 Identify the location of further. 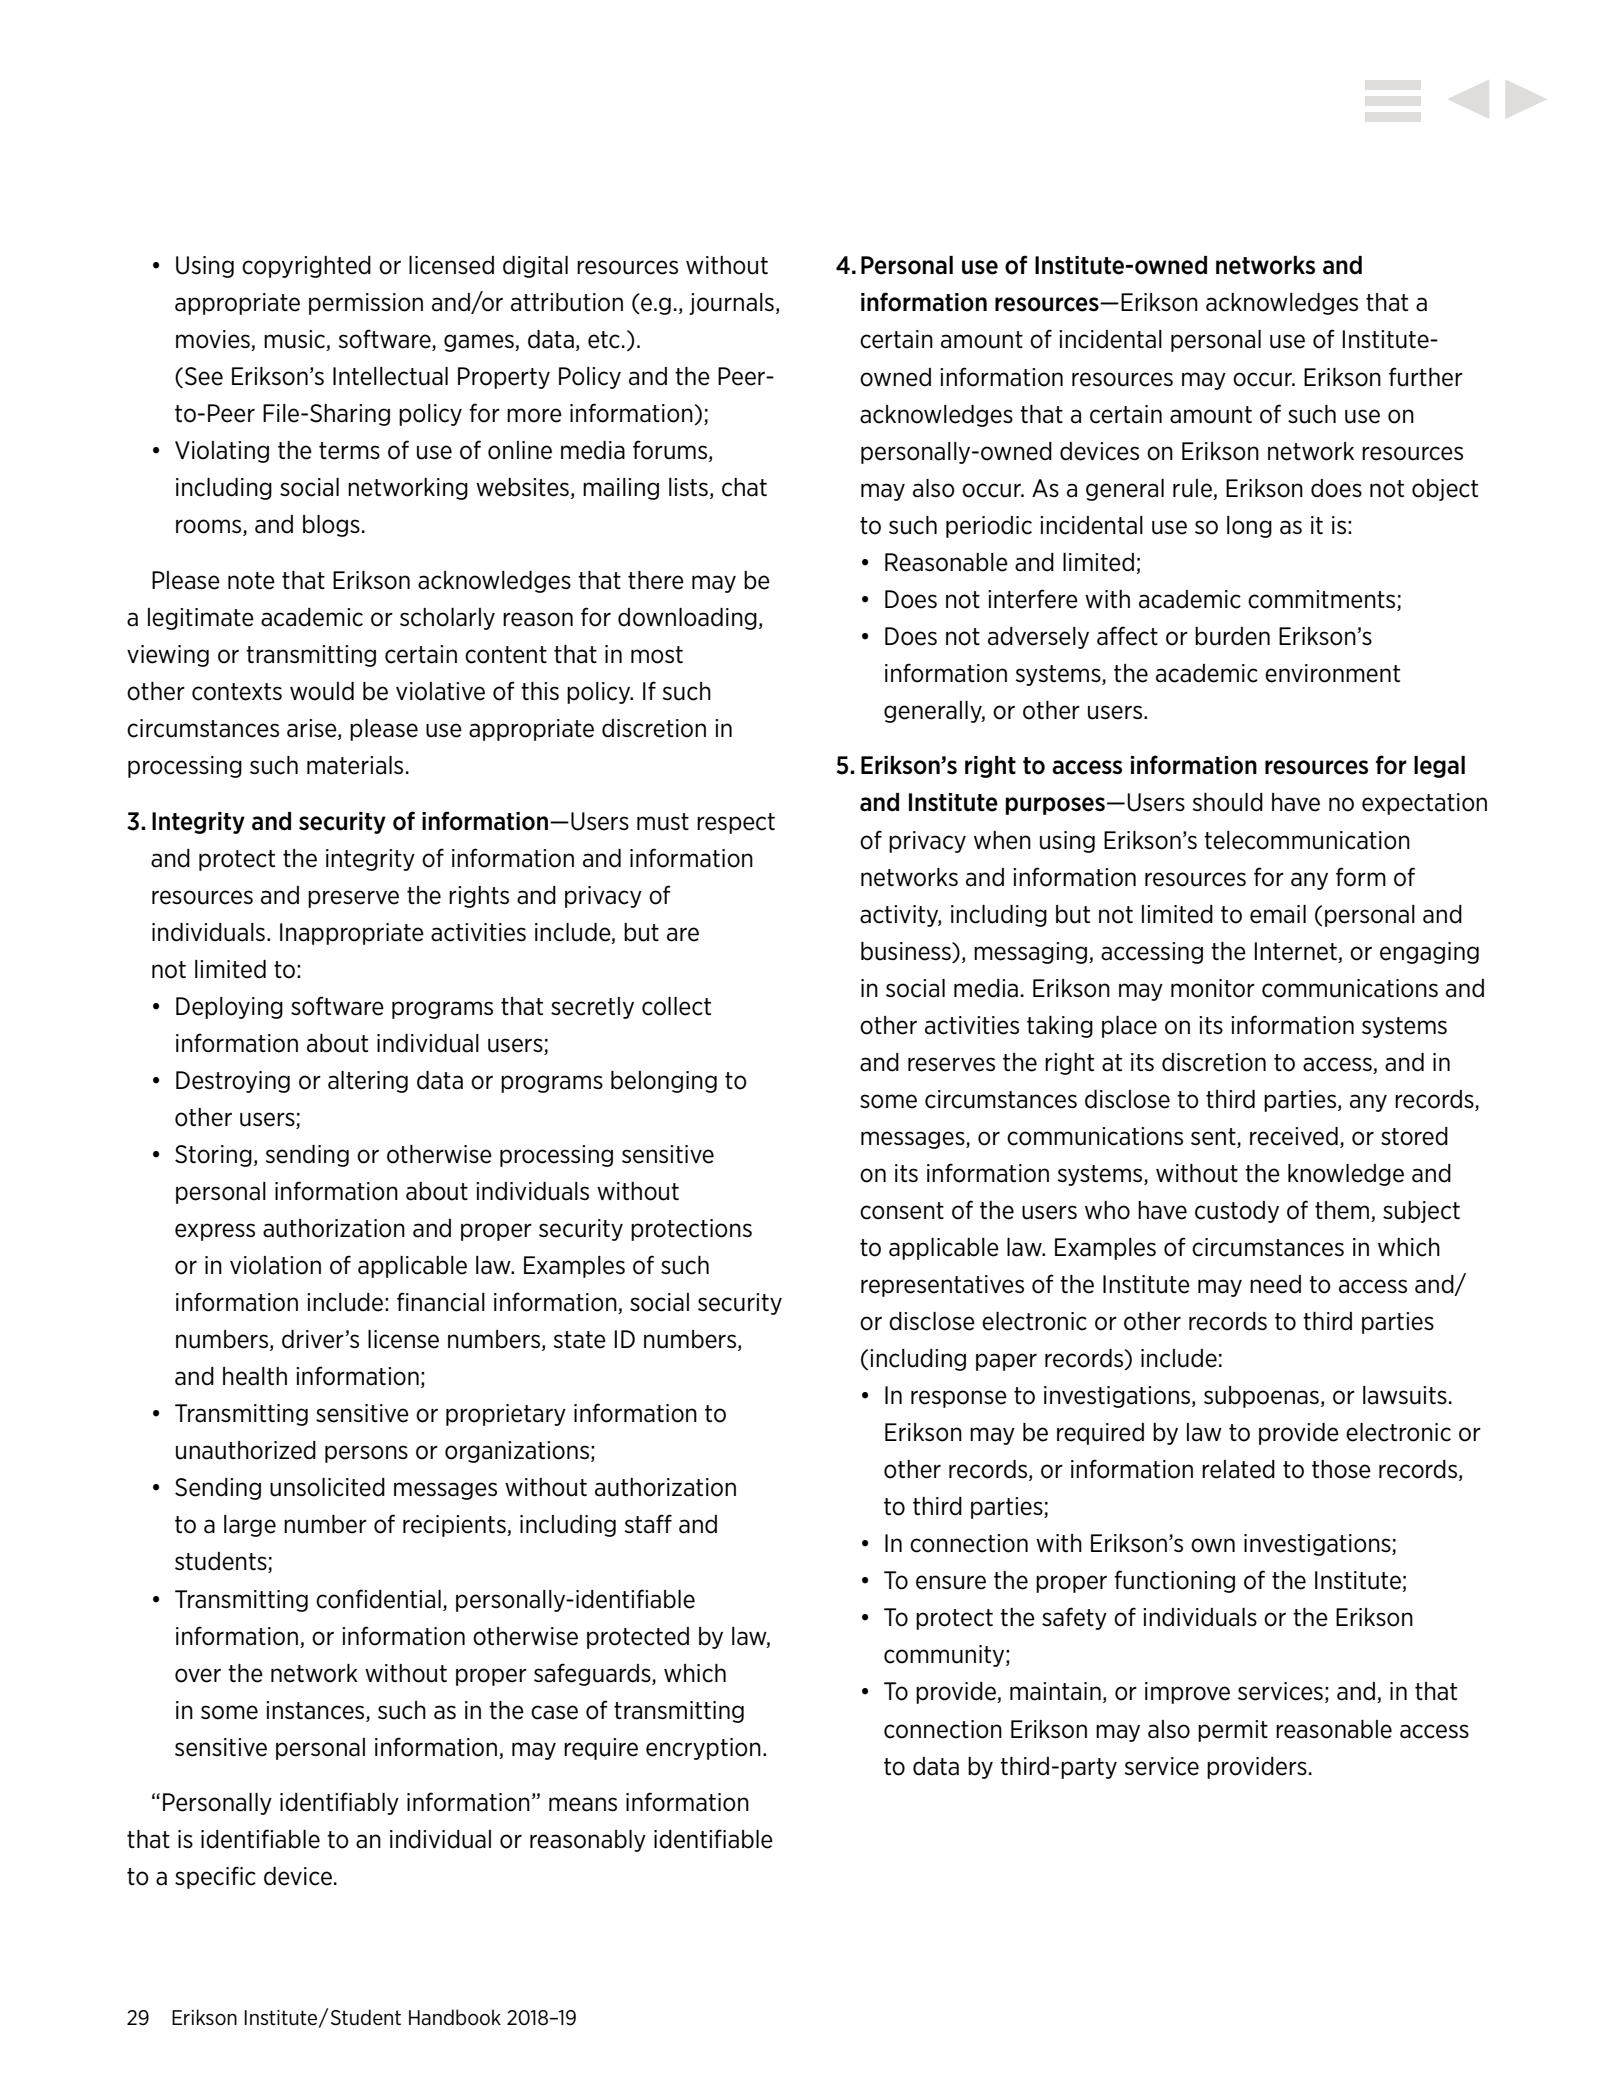
(1426, 377).
